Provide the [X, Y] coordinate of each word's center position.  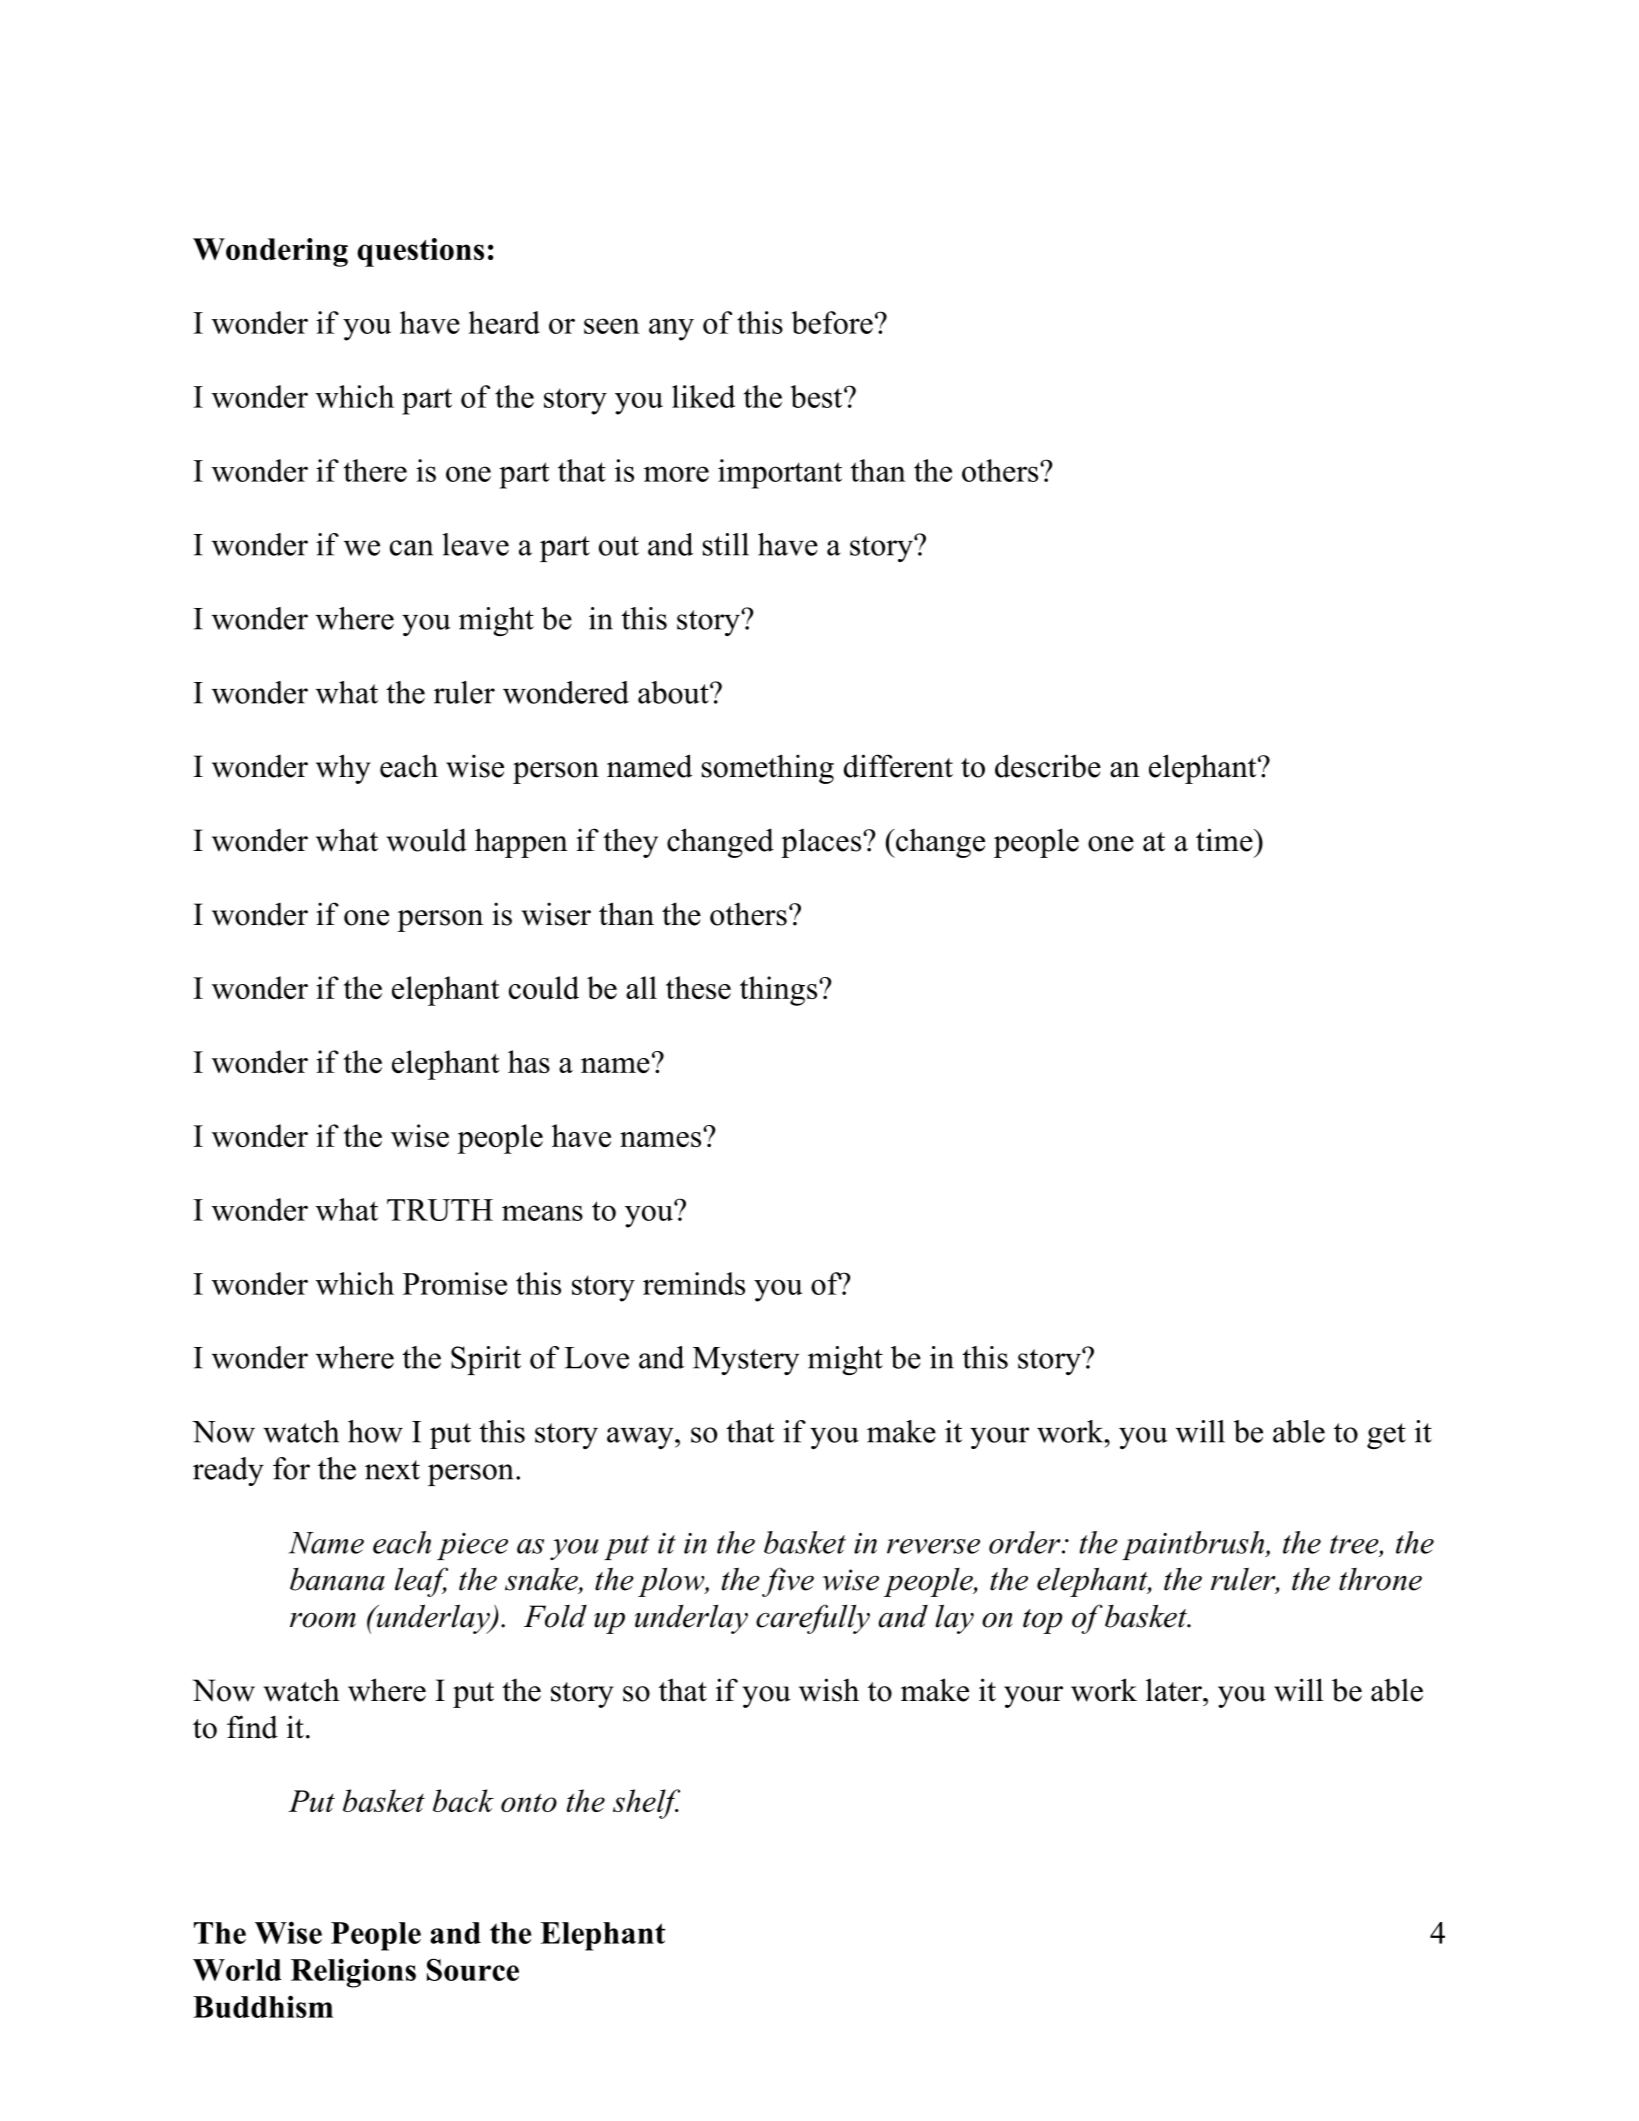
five [788, 1582]
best [817, 396]
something [768, 769]
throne [1380, 1579]
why [343, 769]
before [832, 322]
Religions [353, 1973]
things [780, 991]
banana [337, 1579]
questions [420, 252]
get [1386, 1436]
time [1225, 840]
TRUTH [440, 1210]
